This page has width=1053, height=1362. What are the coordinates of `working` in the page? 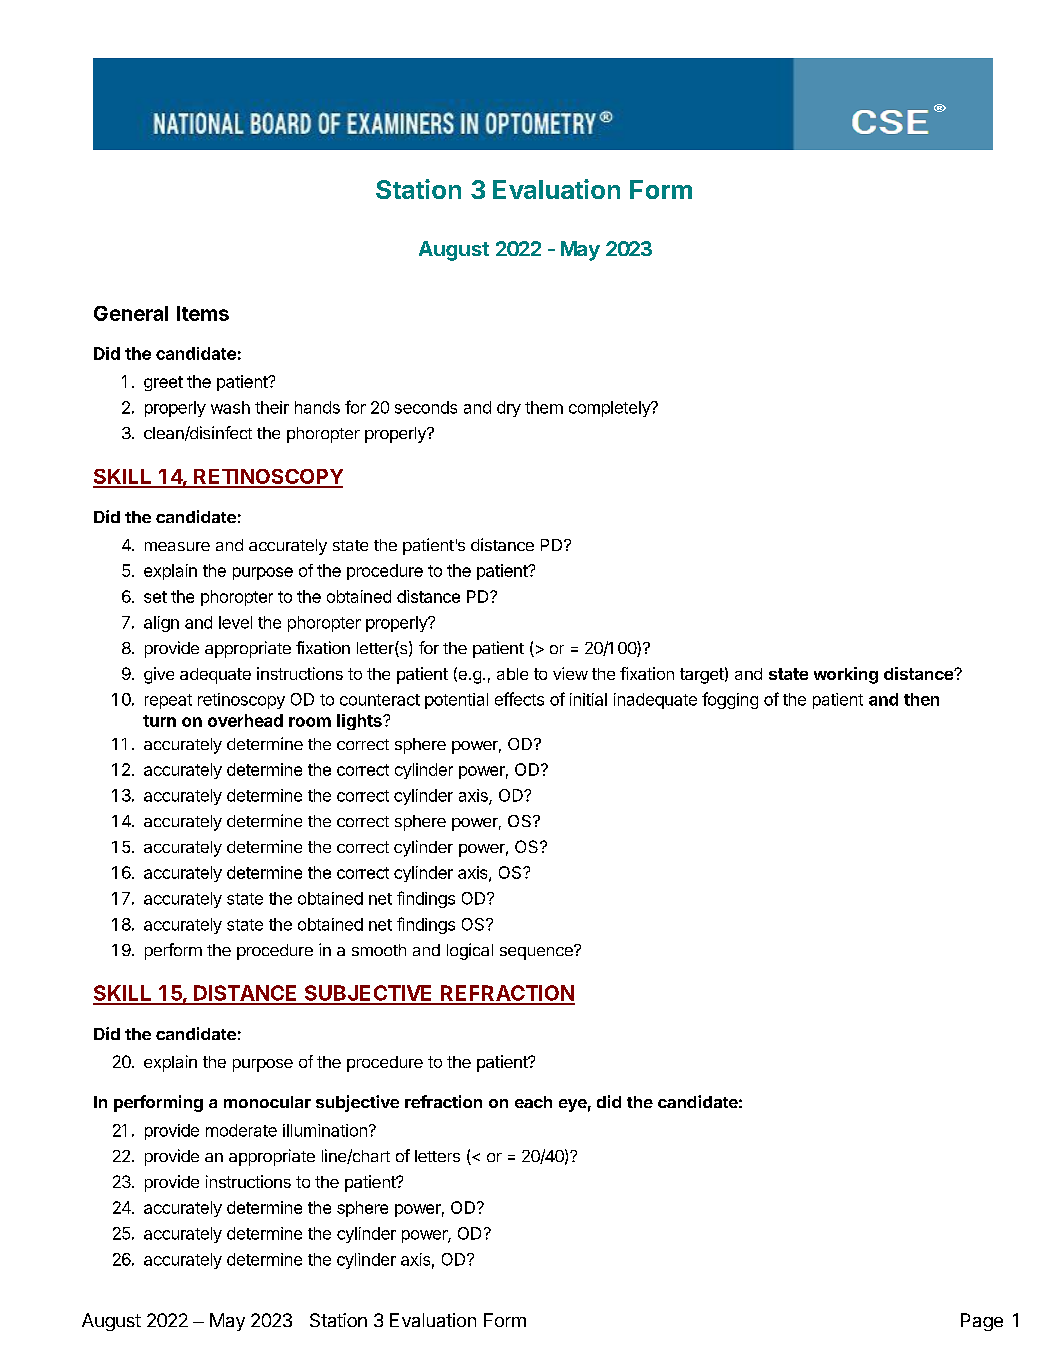 It's located at (846, 675).
